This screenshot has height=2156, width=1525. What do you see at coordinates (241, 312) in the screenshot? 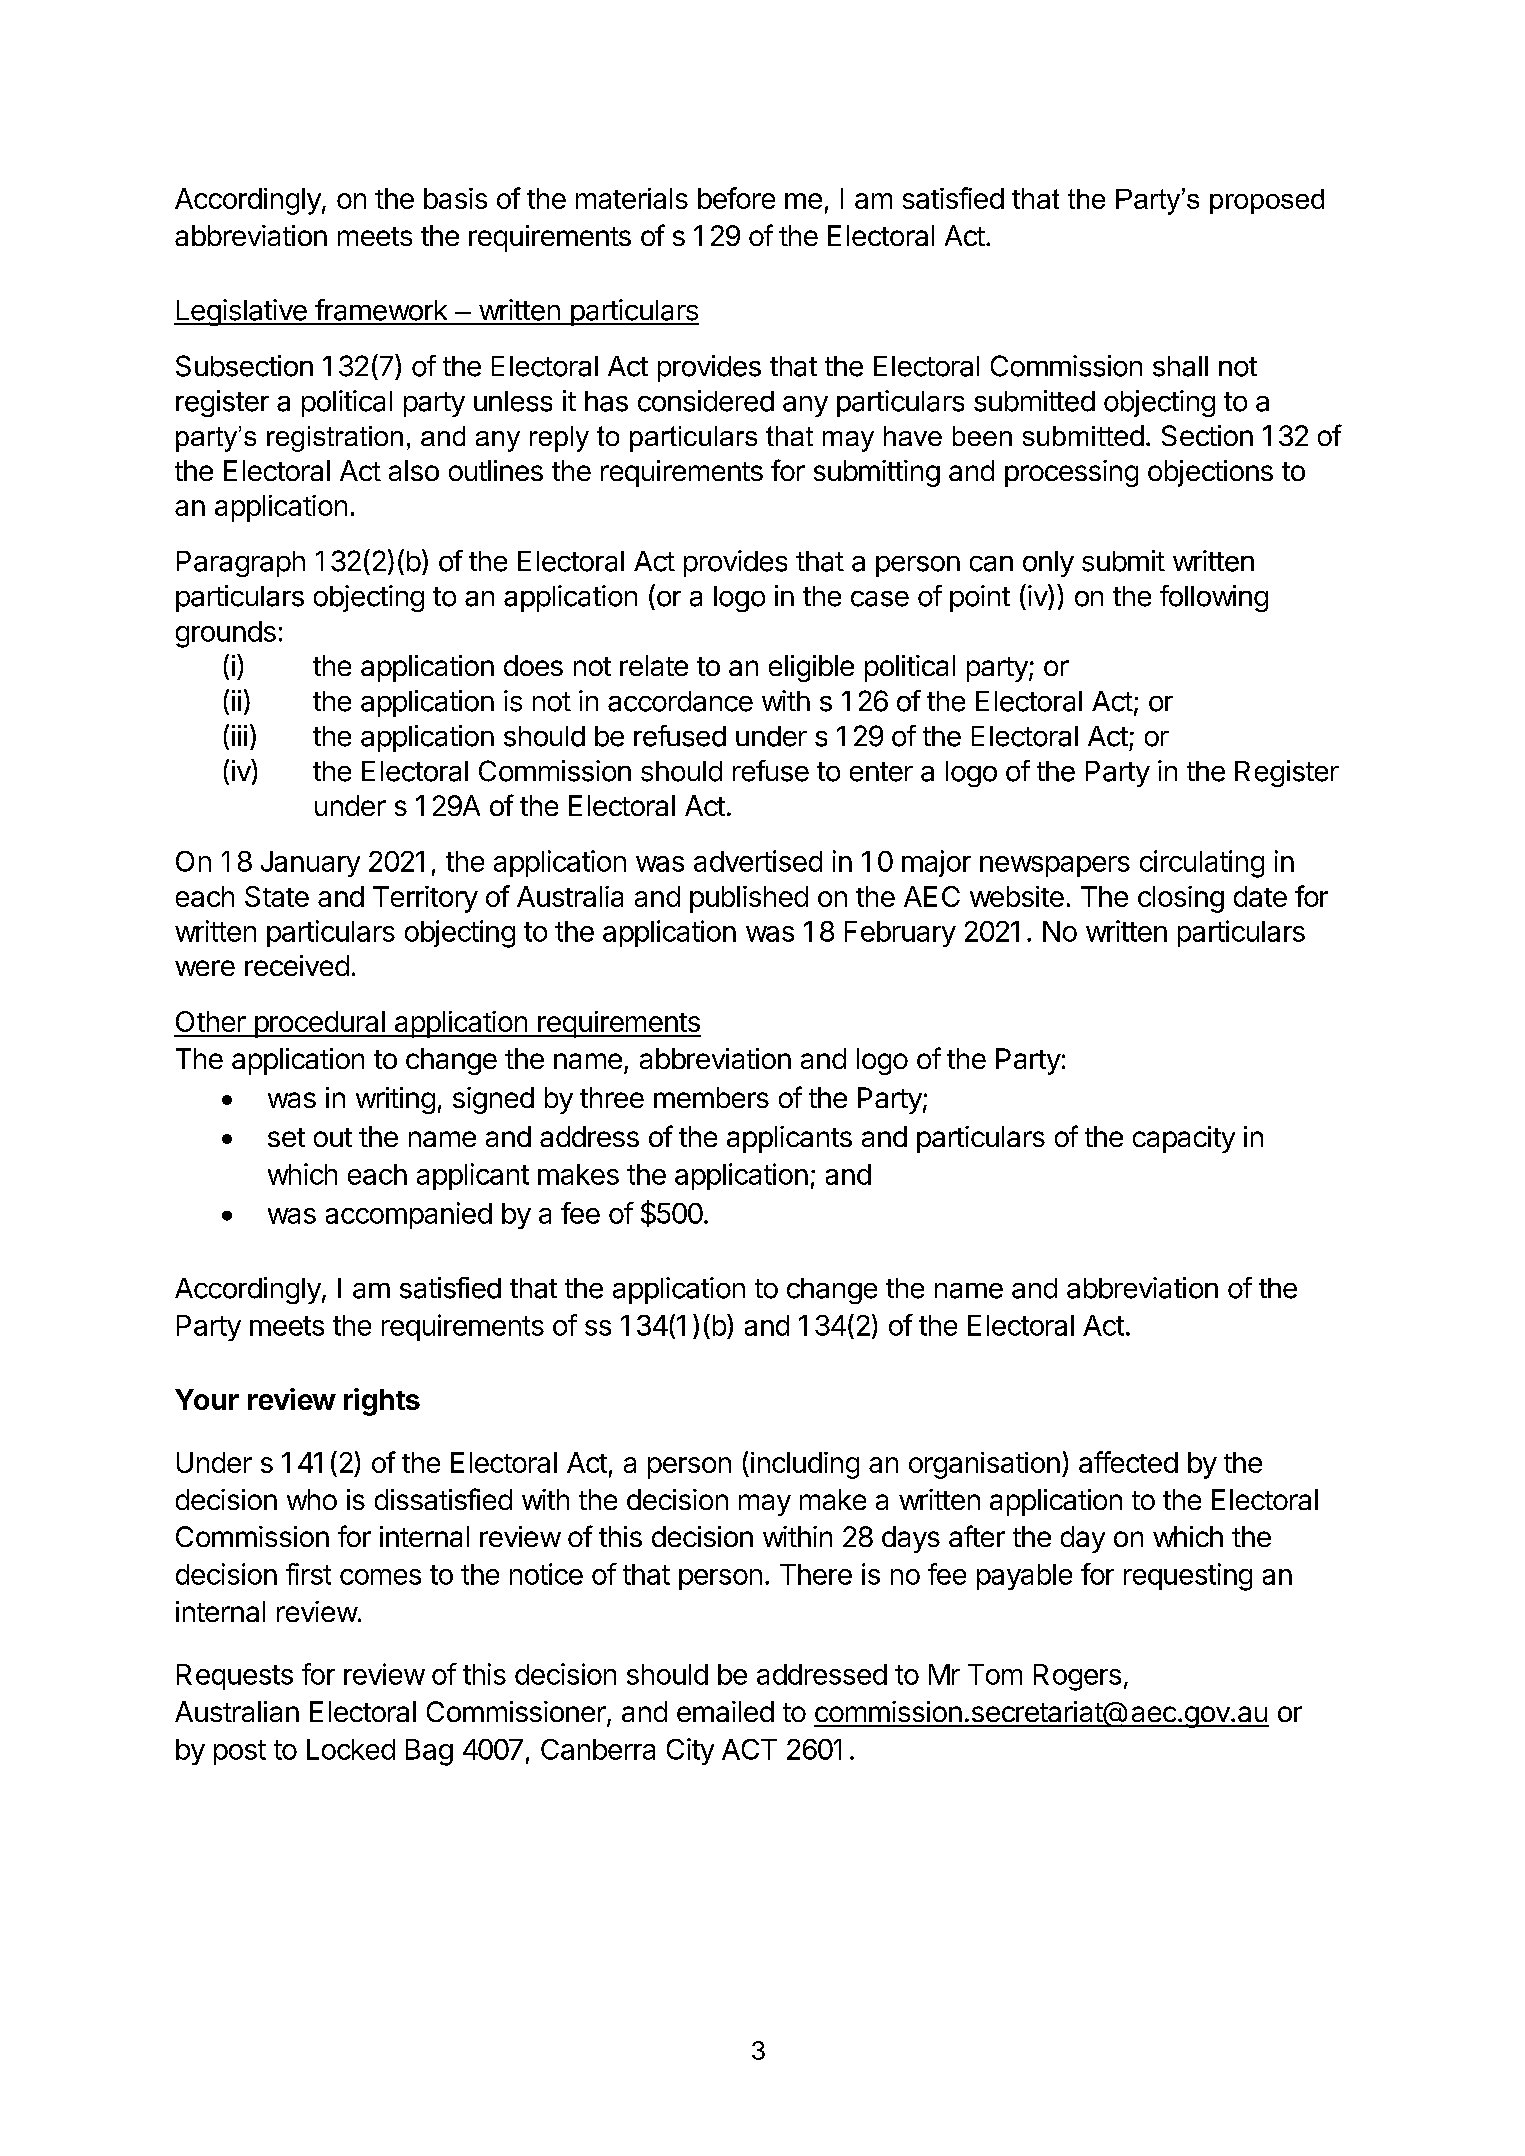
I see `Legislative` at bounding box center [241, 312].
